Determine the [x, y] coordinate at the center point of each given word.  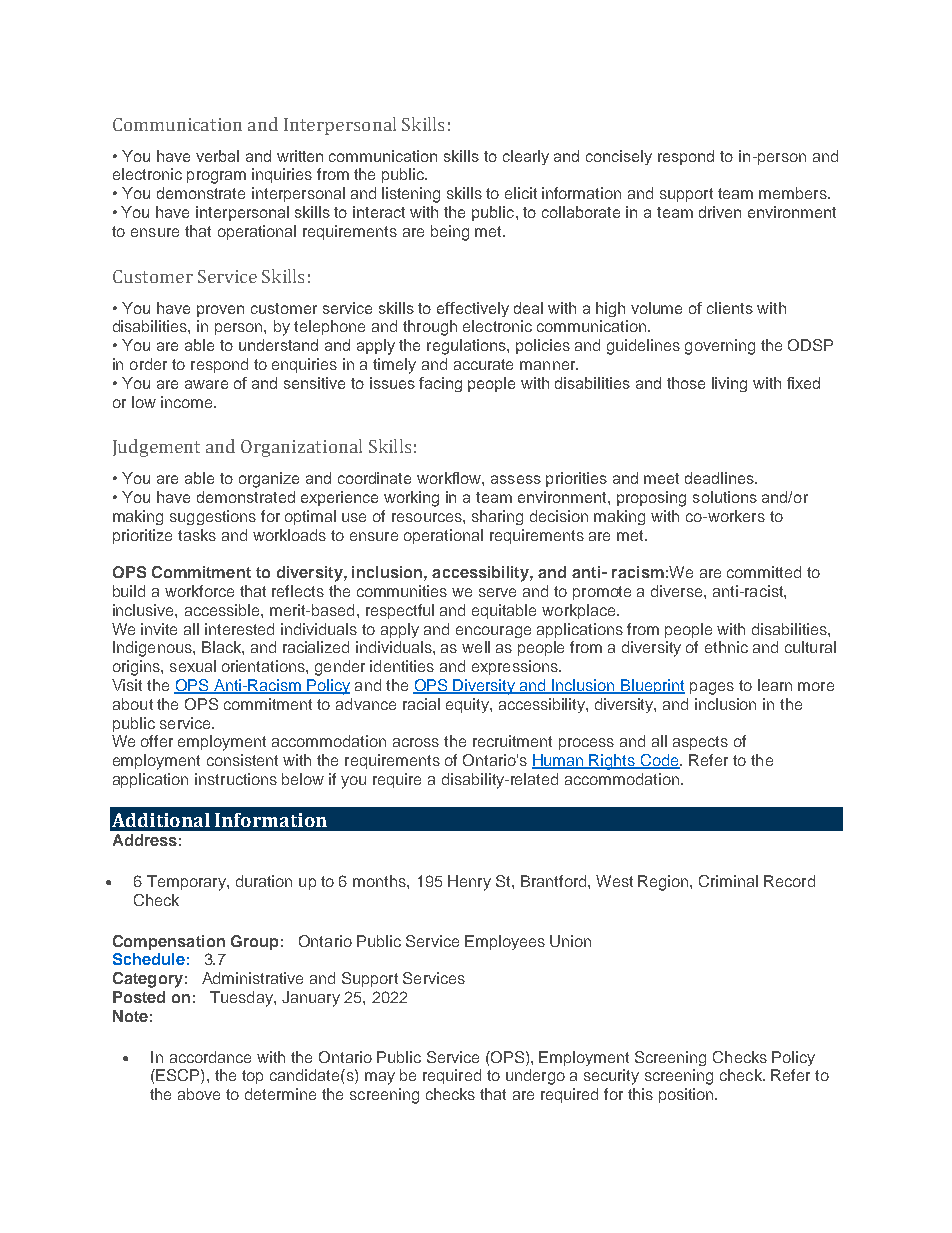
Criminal [728, 881]
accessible [223, 610]
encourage [493, 632]
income [188, 402]
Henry [469, 883]
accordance [210, 1057]
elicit [521, 193]
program [216, 177]
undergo [535, 1077]
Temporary [187, 883]
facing [440, 384]
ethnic [726, 647]
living [729, 384]
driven [720, 212]
